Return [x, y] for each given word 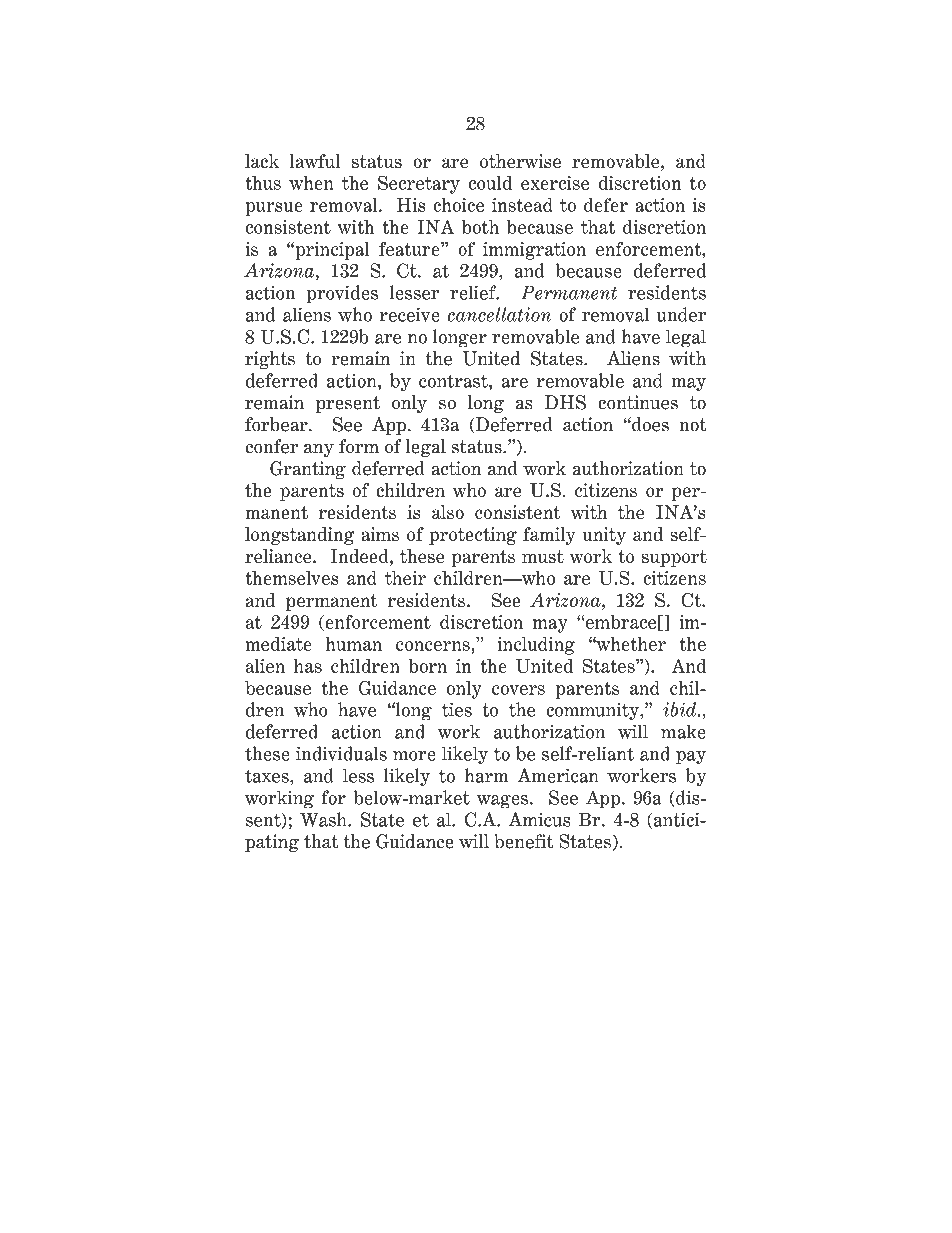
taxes [268, 776]
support [674, 558]
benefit [523, 841]
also [448, 512]
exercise [555, 183]
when [311, 183]
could [490, 183]
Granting [308, 470]
